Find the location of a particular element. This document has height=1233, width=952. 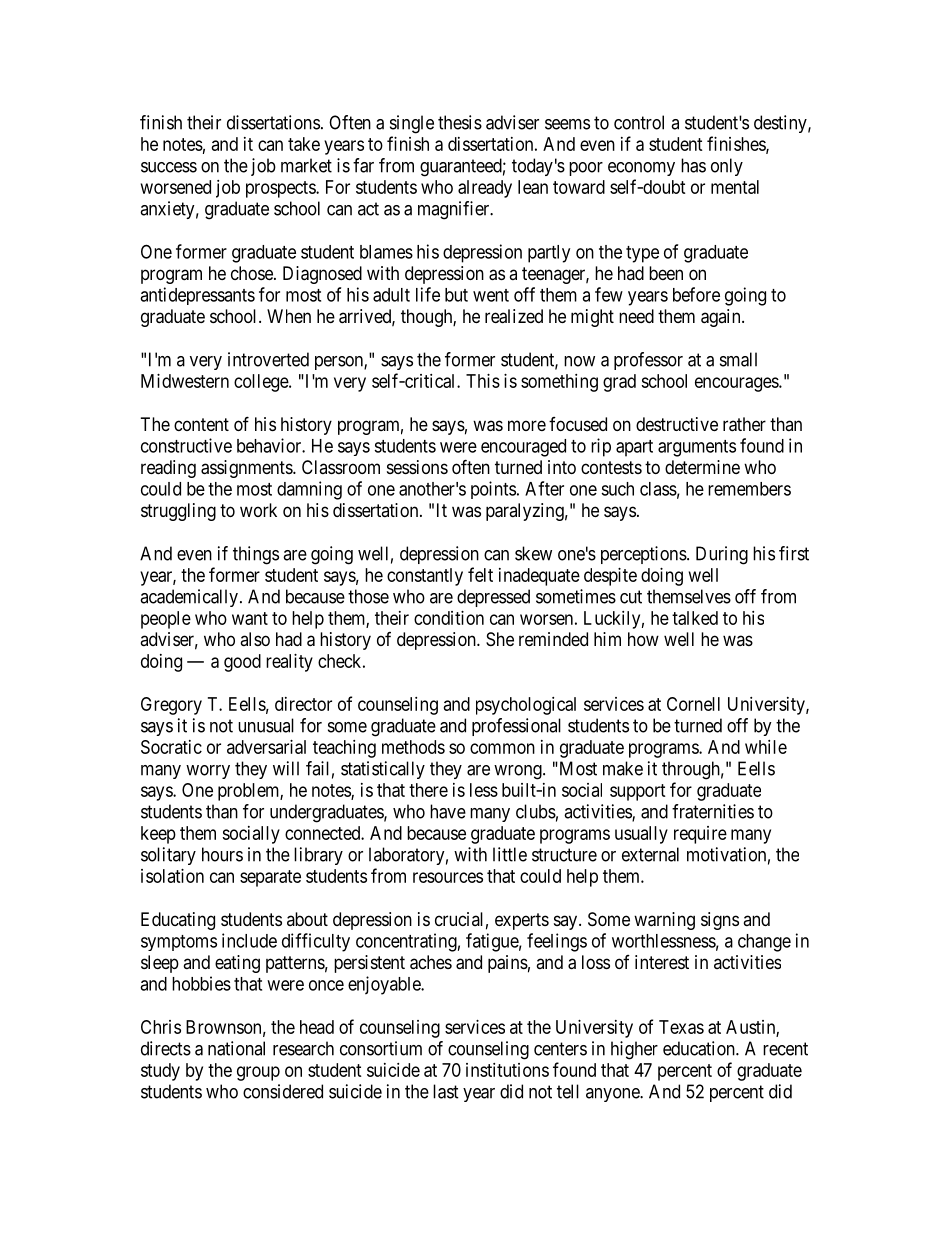

require is located at coordinates (700, 835).
